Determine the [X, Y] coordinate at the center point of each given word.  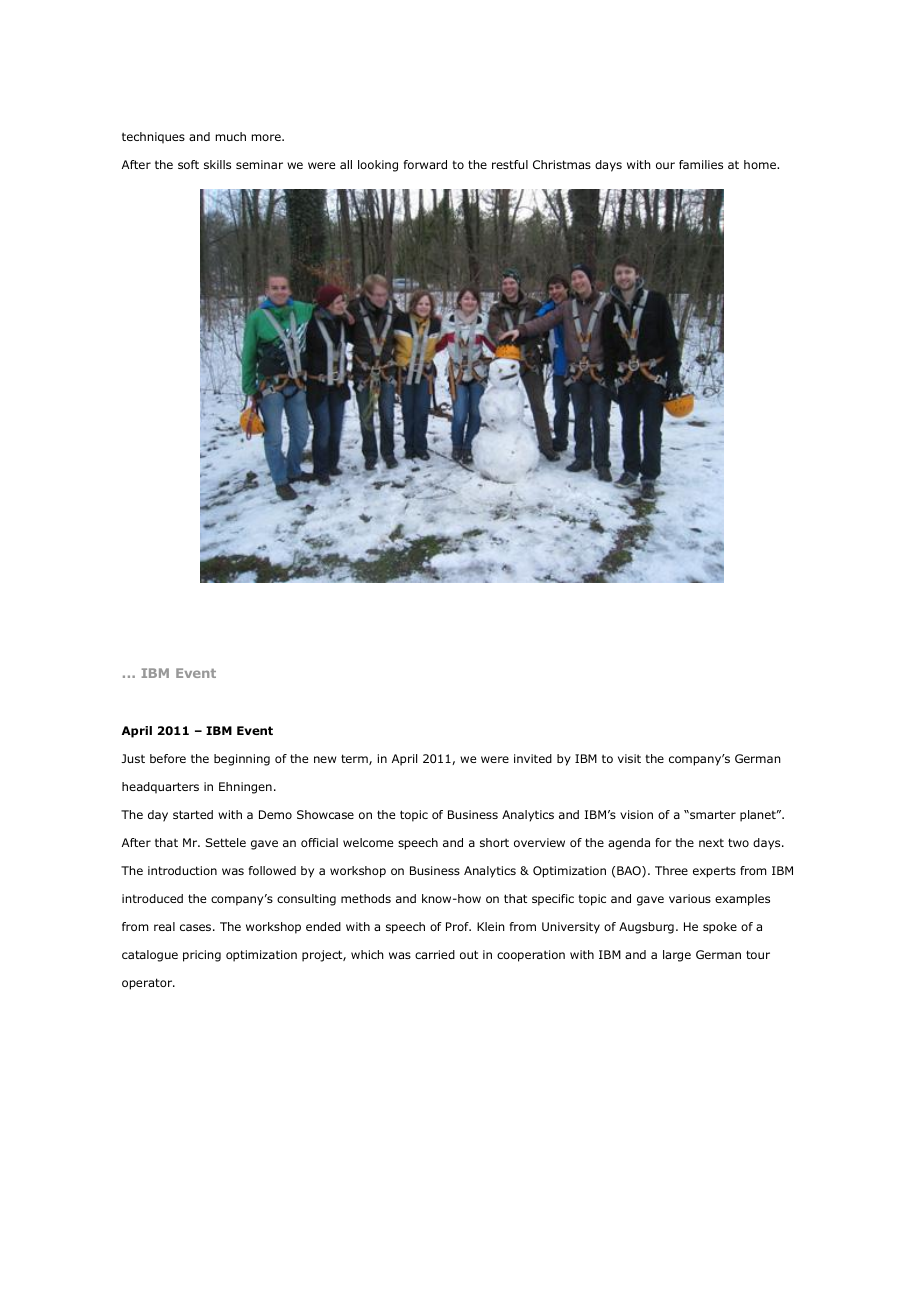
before [168, 758]
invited [533, 758]
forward [425, 164]
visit [629, 758]
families [701, 164]
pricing [202, 956]
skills [217, 164]
